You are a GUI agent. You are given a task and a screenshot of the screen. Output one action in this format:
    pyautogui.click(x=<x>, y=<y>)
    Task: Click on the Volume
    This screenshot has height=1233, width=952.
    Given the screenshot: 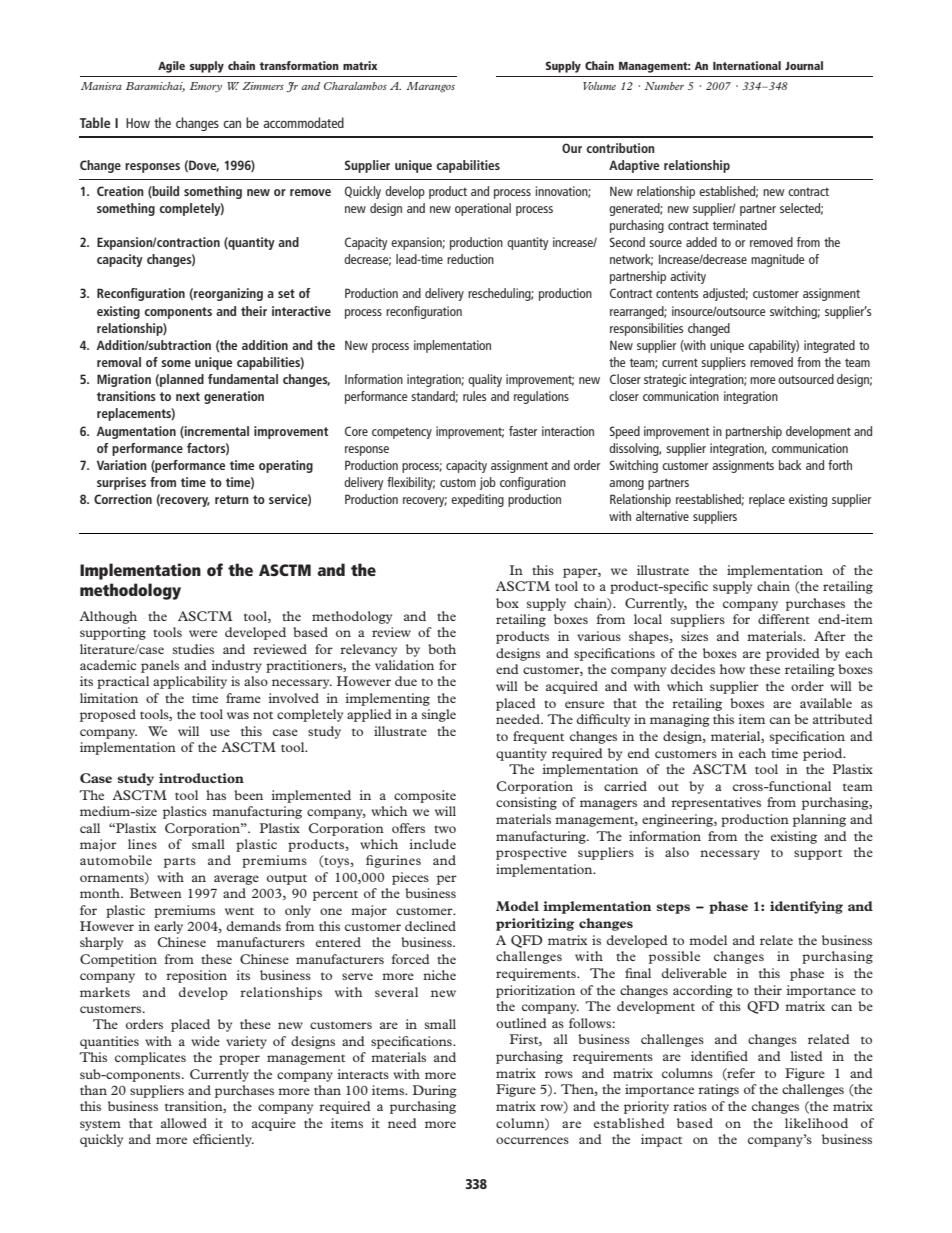 What is the action you would take?
    pyautogui.click(x=599, y=86)
